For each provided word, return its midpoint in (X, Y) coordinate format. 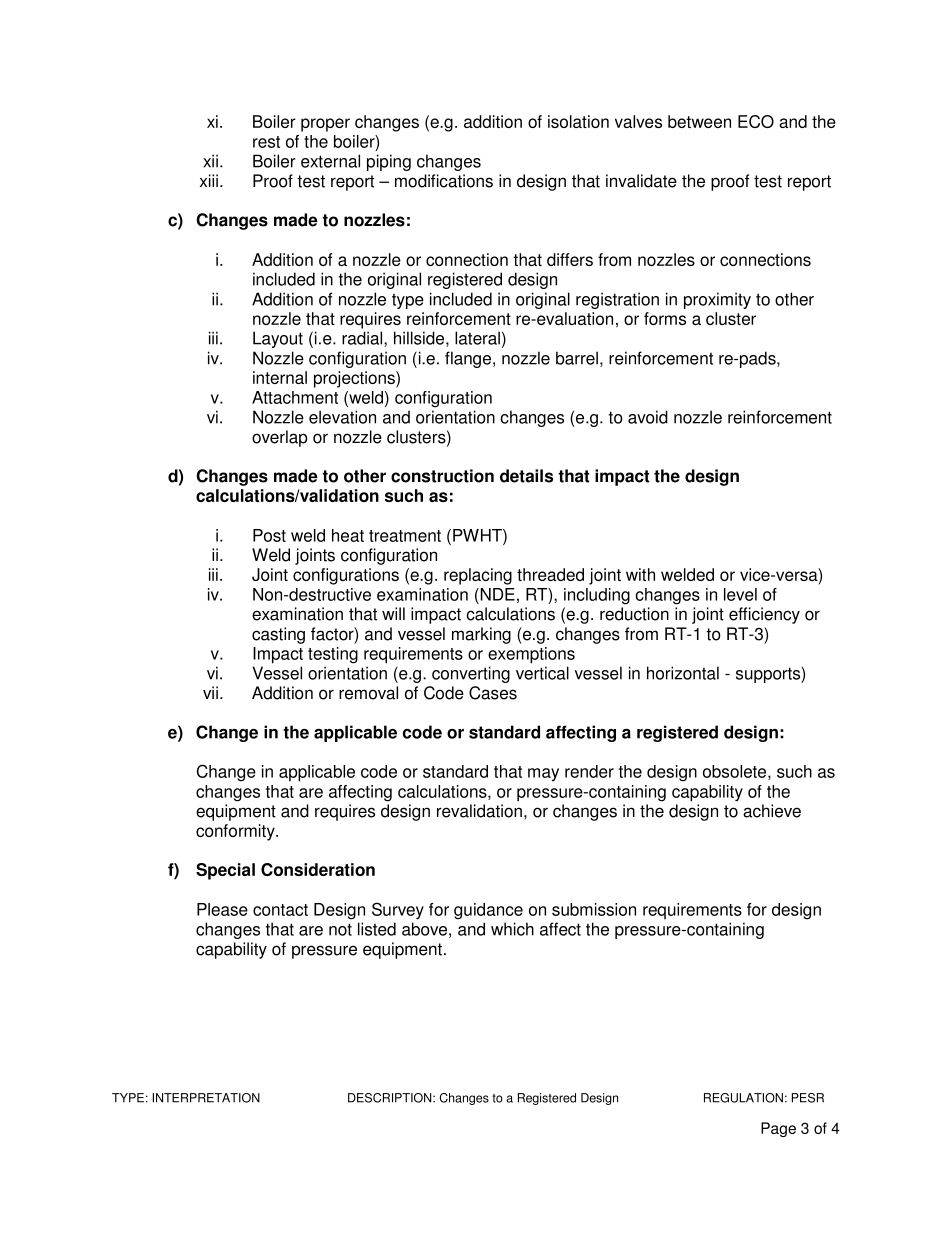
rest (266, 142)
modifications (444, 181)
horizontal (683, 673)
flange (469, 359)
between (699, 121)
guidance (488, 911)
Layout (278, 339)
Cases (493, 693)
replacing (478, 576)
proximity (717, 300)
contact (280, 910)
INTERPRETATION (206, 1098)
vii (210, 692)
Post (269, 535)
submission (594, 909)
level (740, 594)
